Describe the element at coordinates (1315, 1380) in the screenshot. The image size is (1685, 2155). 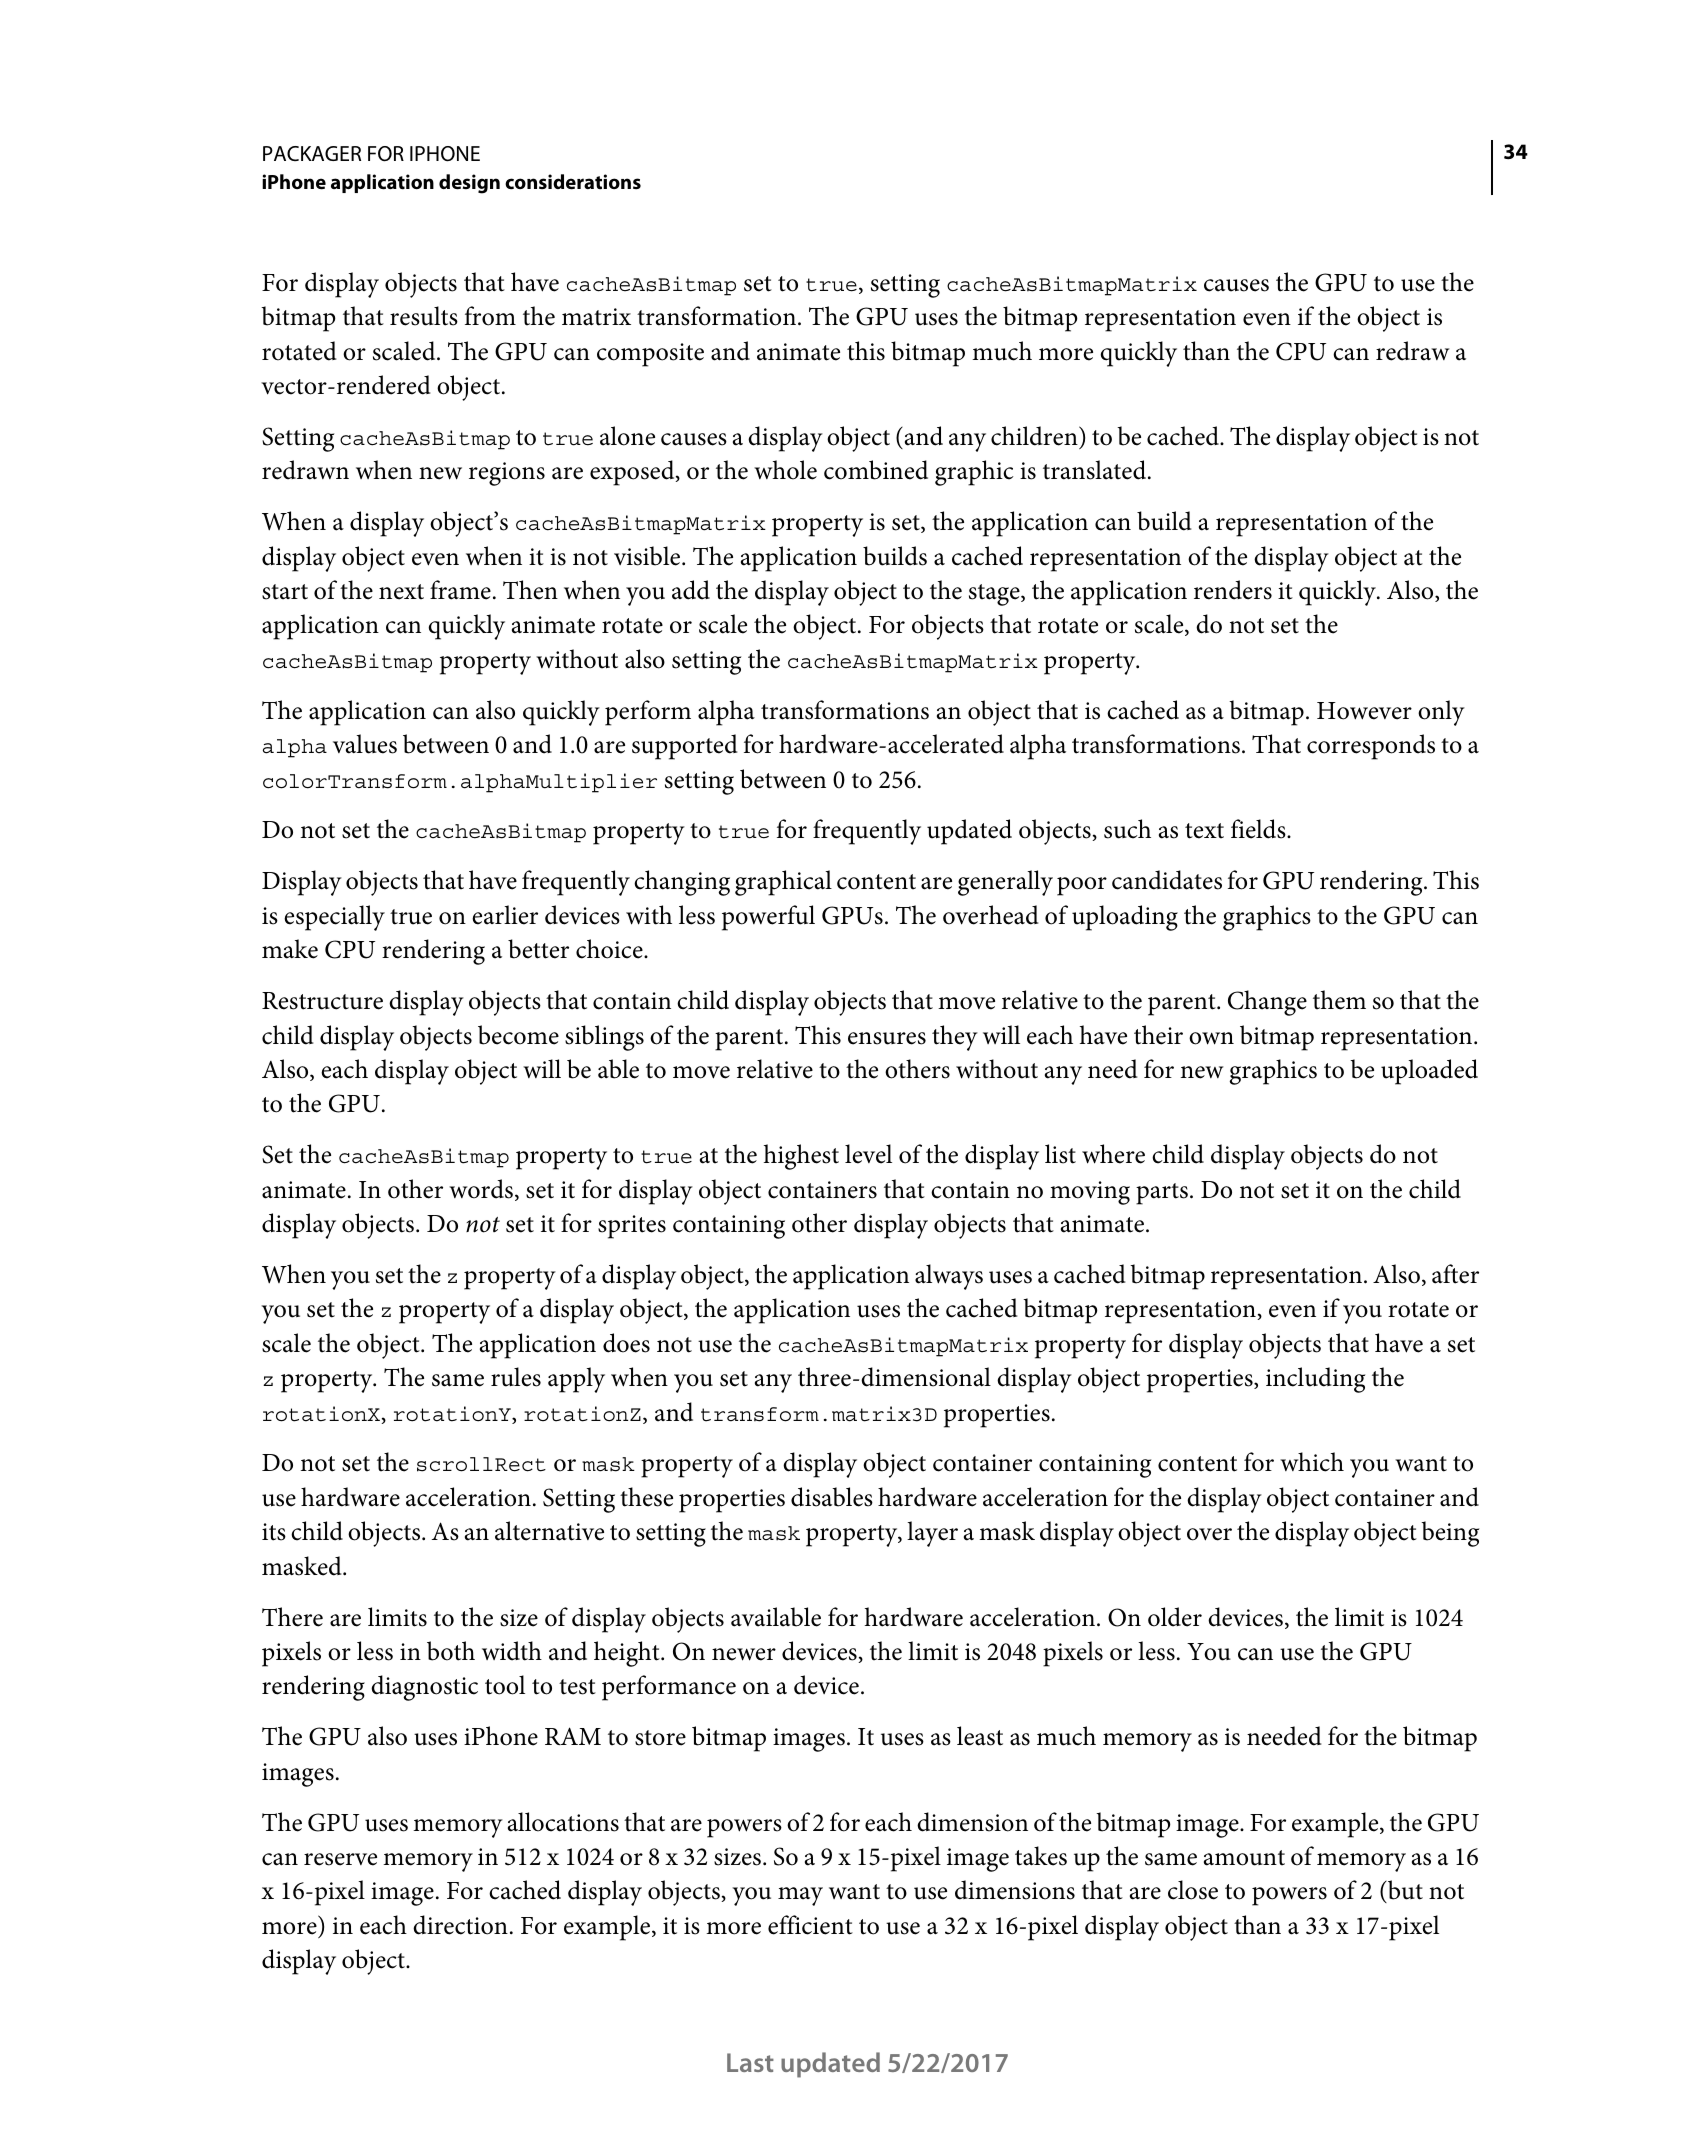
I see `including` at that location.
